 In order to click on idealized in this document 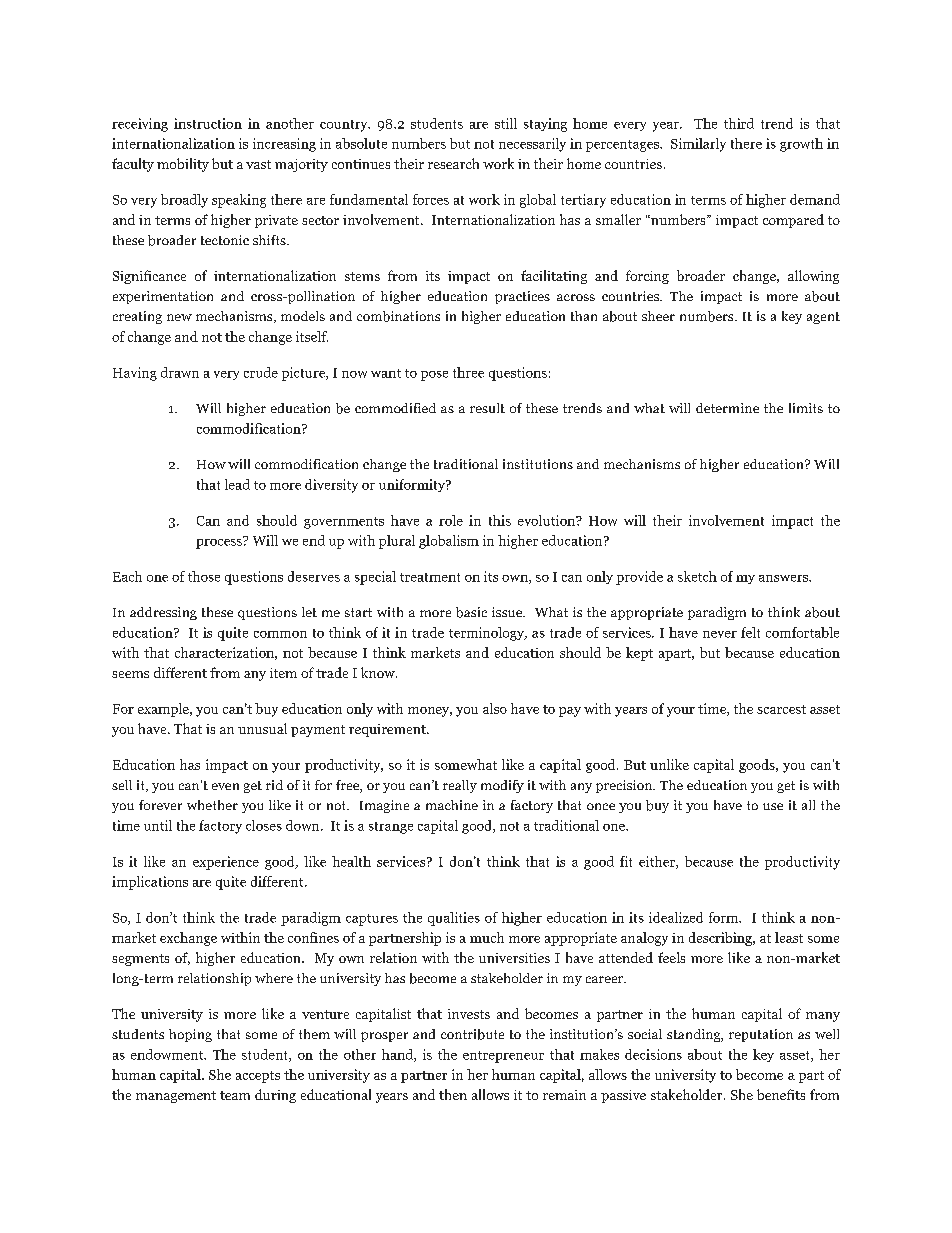, I will do `click(676, 917)`.
